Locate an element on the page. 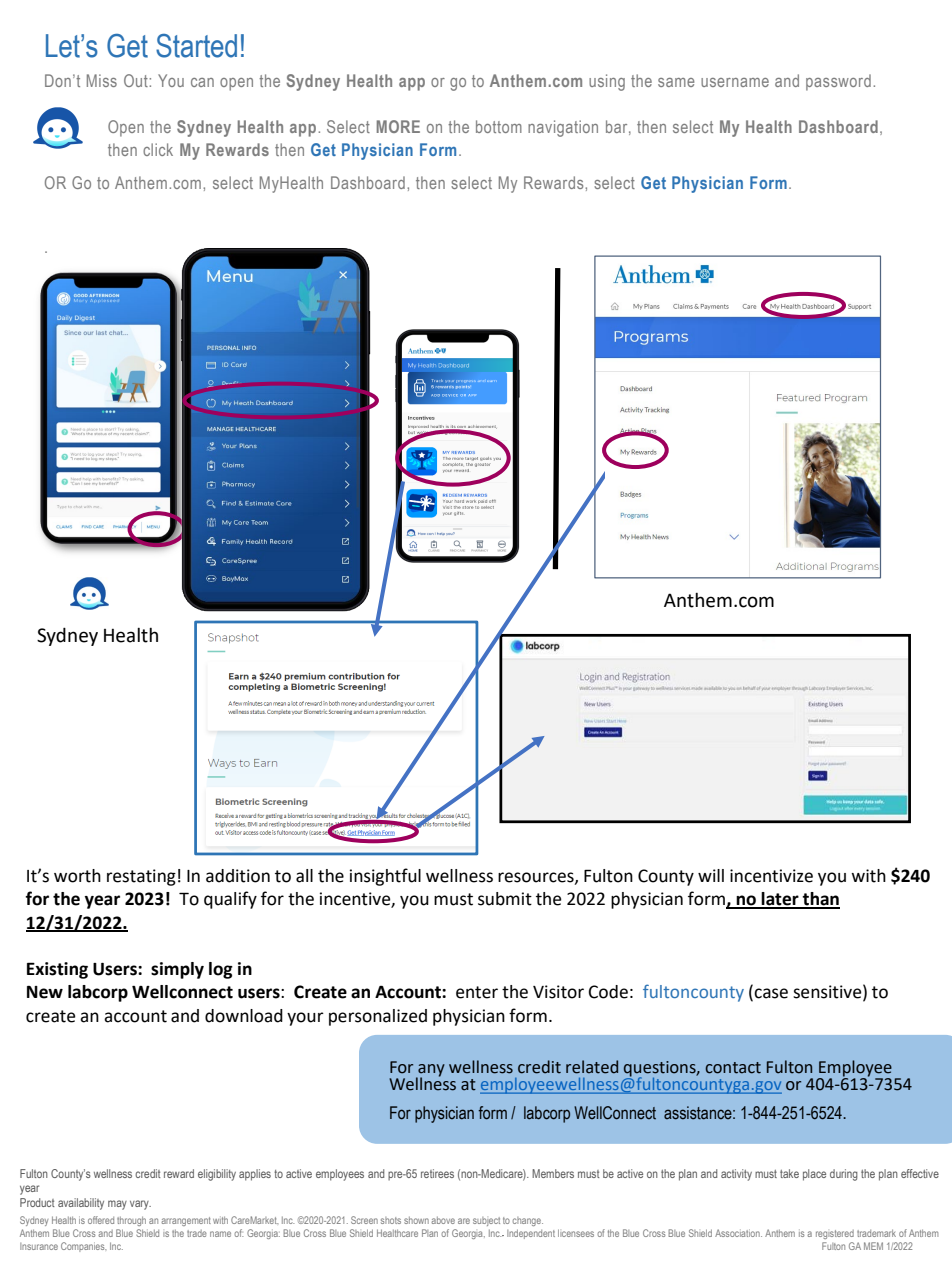 This page has width=952, height=1270. same is located at coordinates (676, 82).
